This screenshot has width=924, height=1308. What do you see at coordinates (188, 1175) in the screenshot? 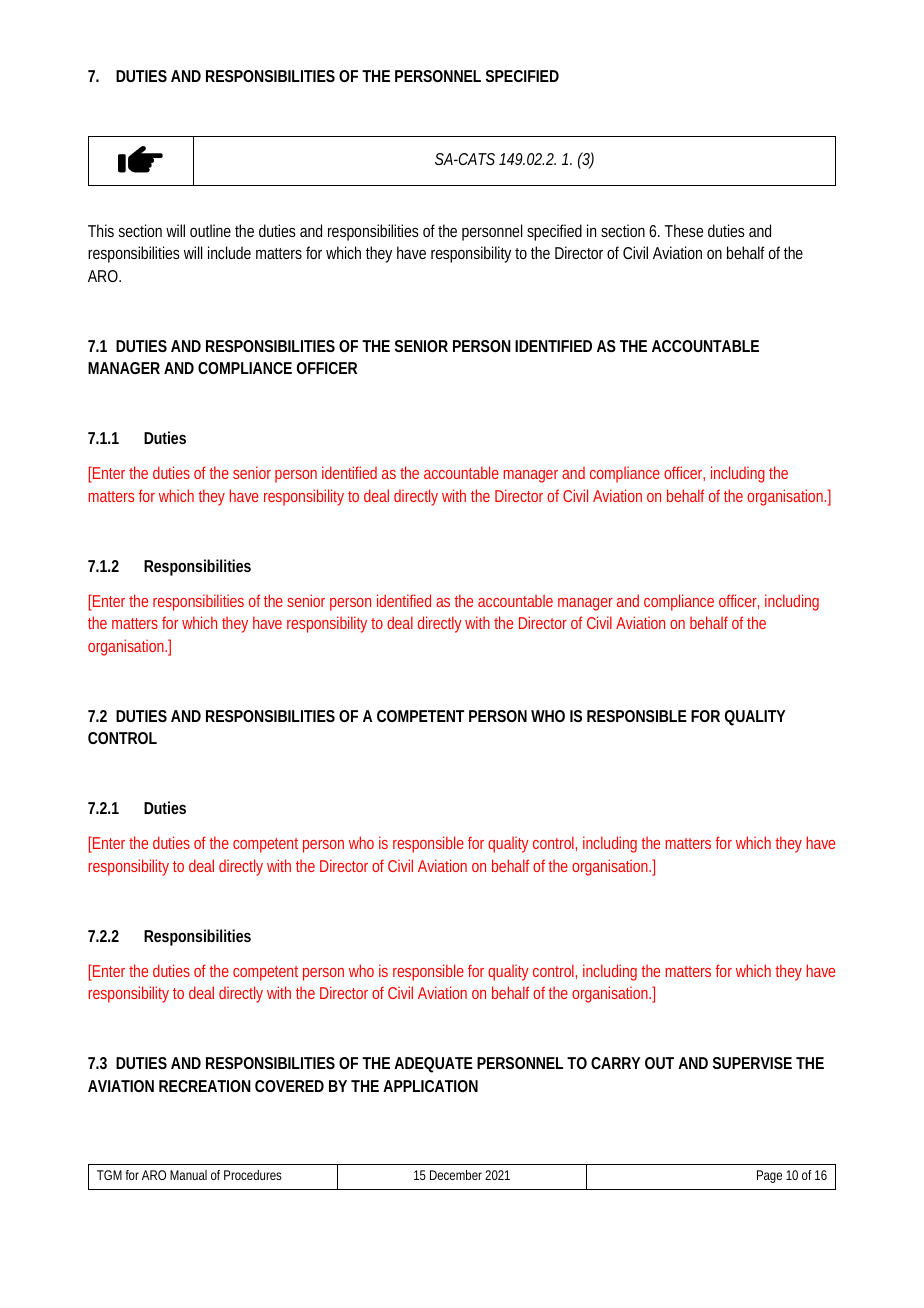
I see `Manual` at bounding box center [188, 1175].
